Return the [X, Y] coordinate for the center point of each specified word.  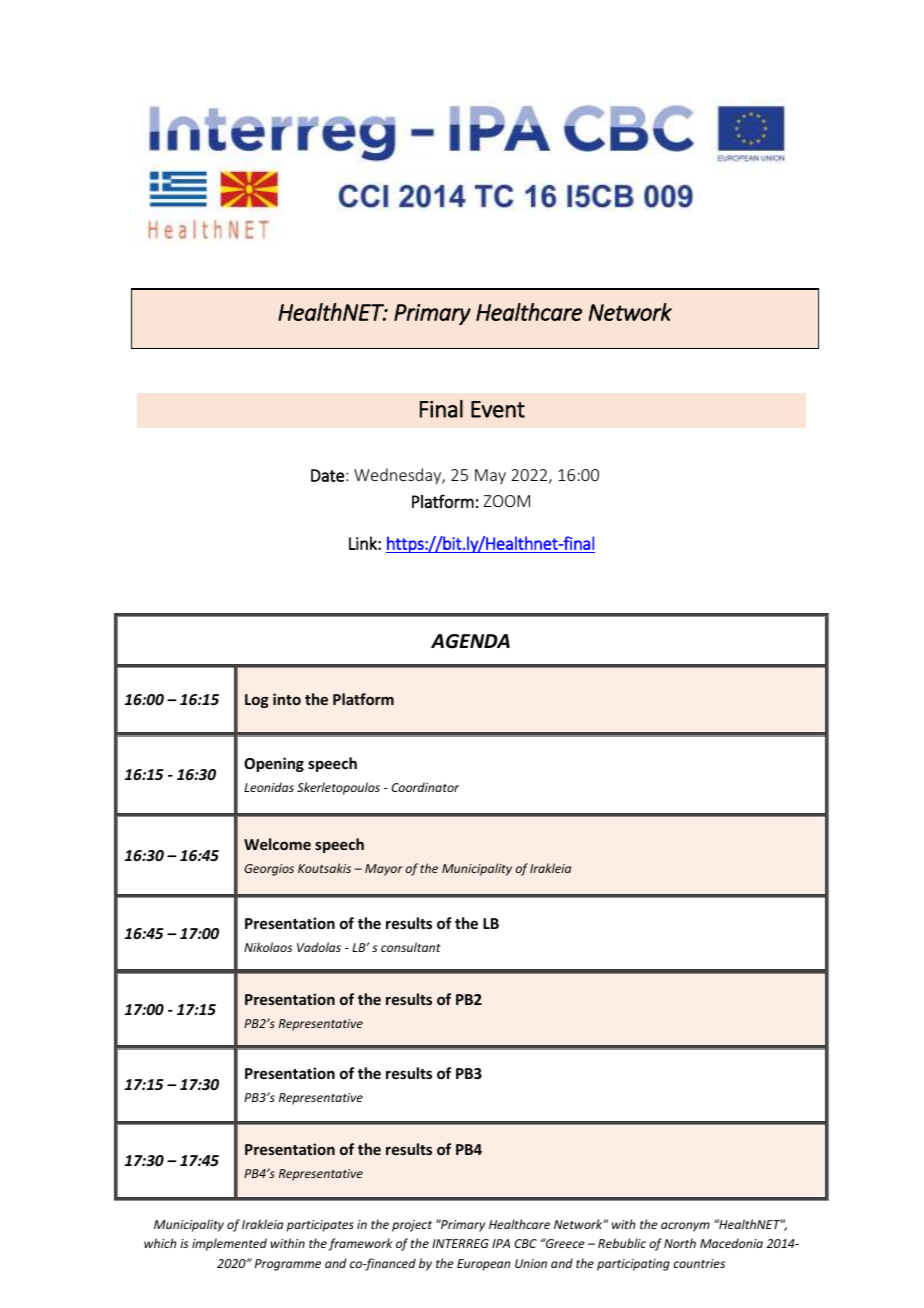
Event [498, 409]
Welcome [277, 844]
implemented [229, 1244]
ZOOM [507, 501]
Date [327, 475]
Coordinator [425, 787]
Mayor [384, 870]
